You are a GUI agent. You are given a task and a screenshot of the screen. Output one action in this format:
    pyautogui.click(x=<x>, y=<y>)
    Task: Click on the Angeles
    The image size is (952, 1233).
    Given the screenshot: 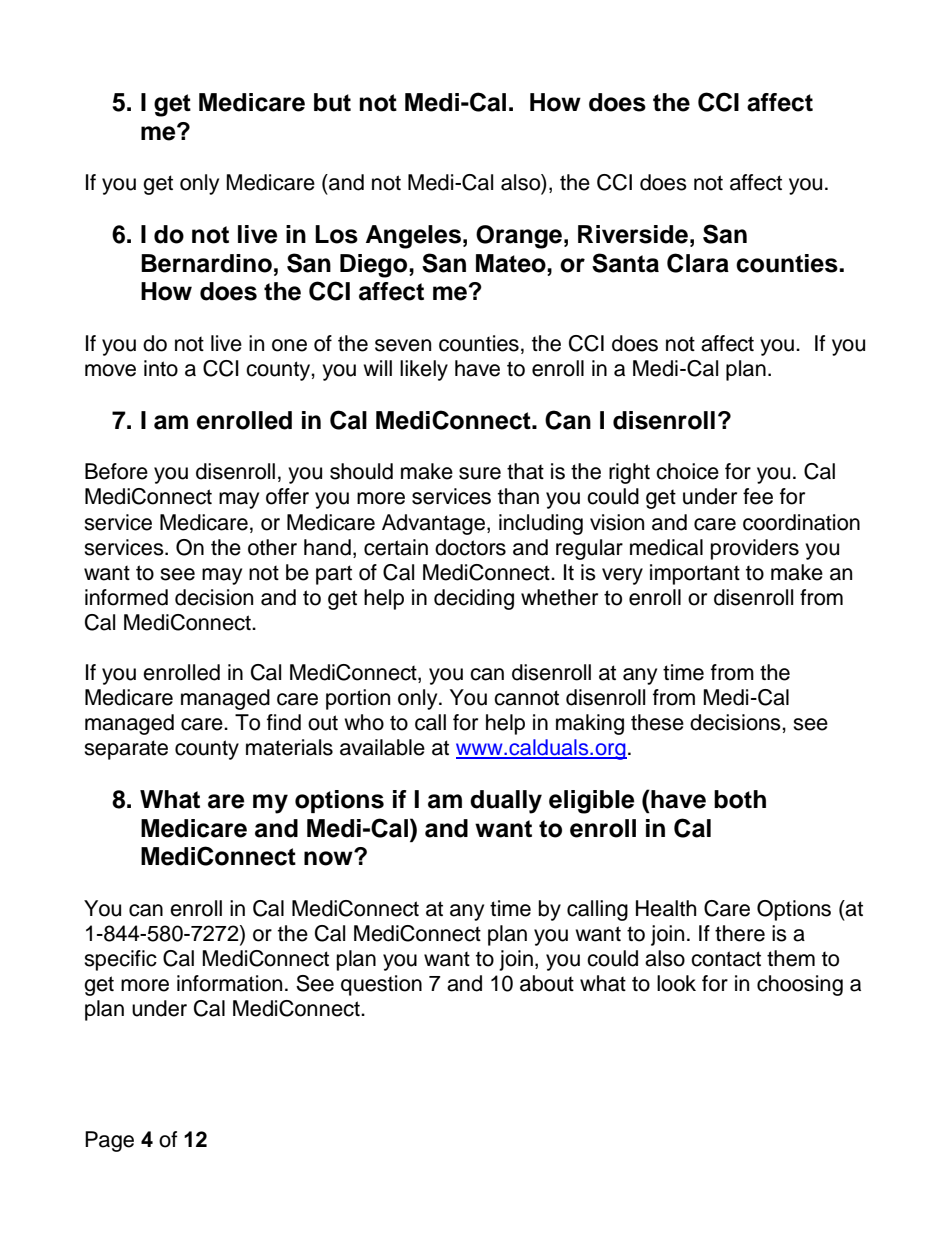 What is the action you would take?
    pyautogui.click(x=413, y=237)
